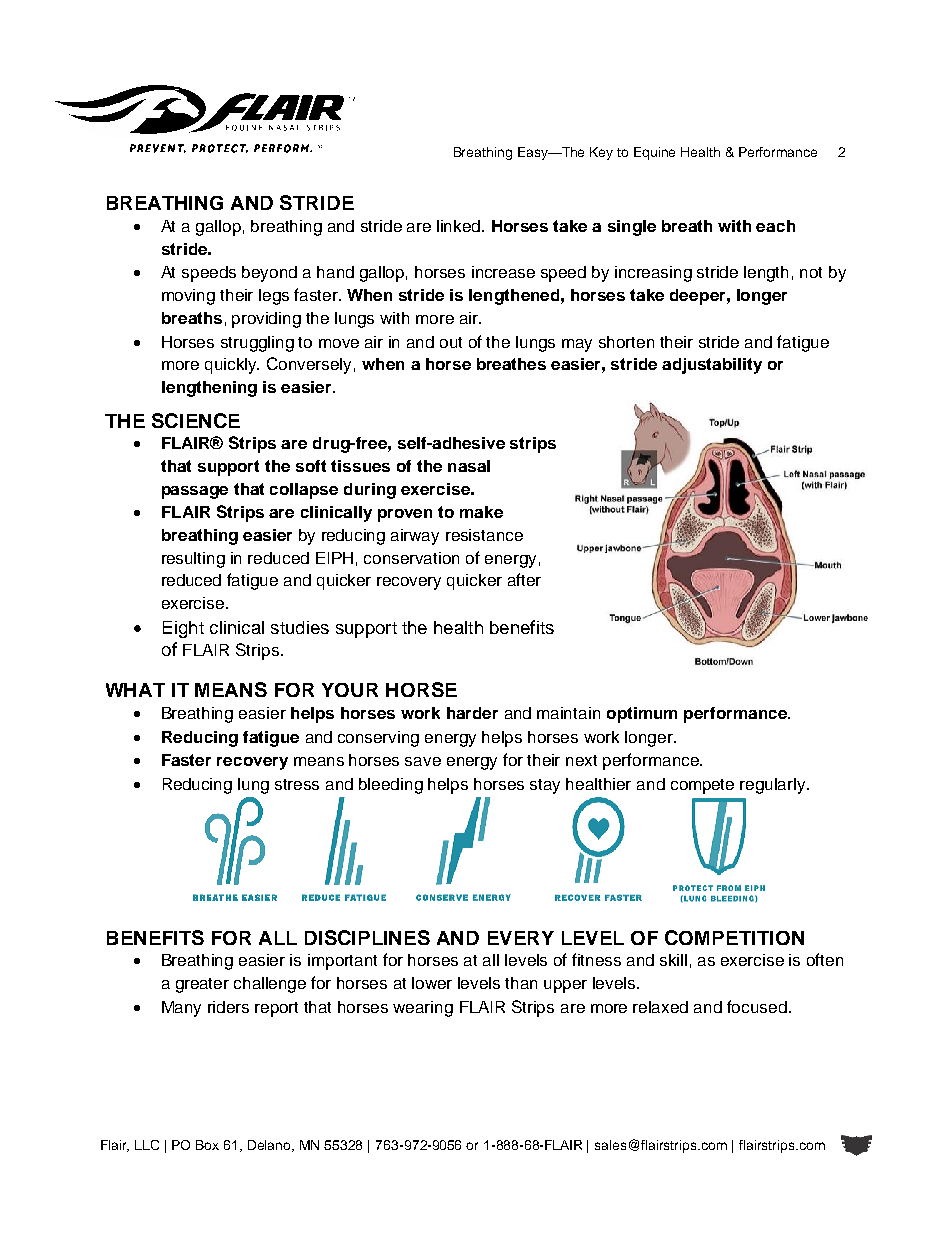  Describe the element at coordinates (521, 938) in the screenshot. I see `EVERY` at that location.
